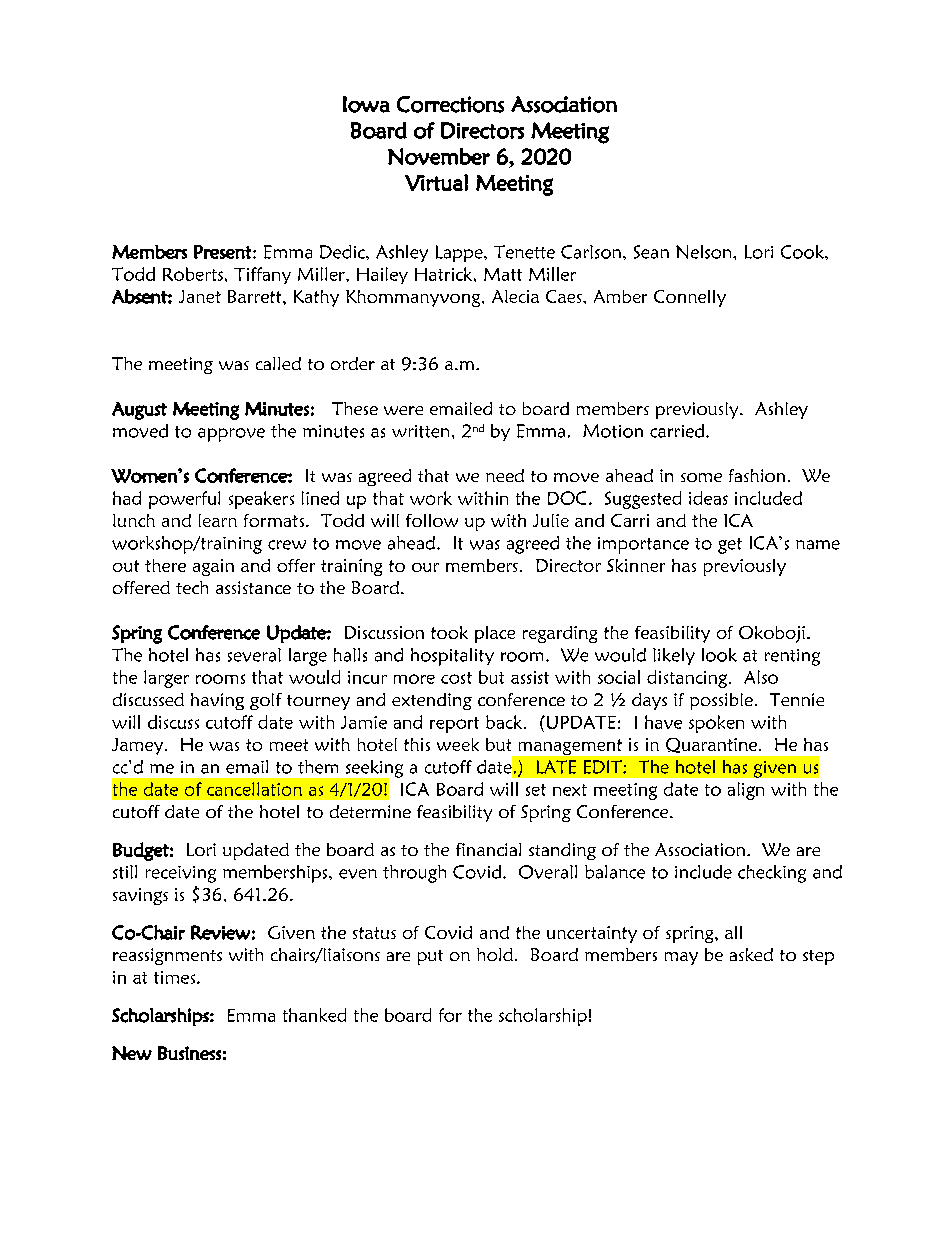 This screenshot has height=1233, width=952. I want to click on name, so click(818, 545).
